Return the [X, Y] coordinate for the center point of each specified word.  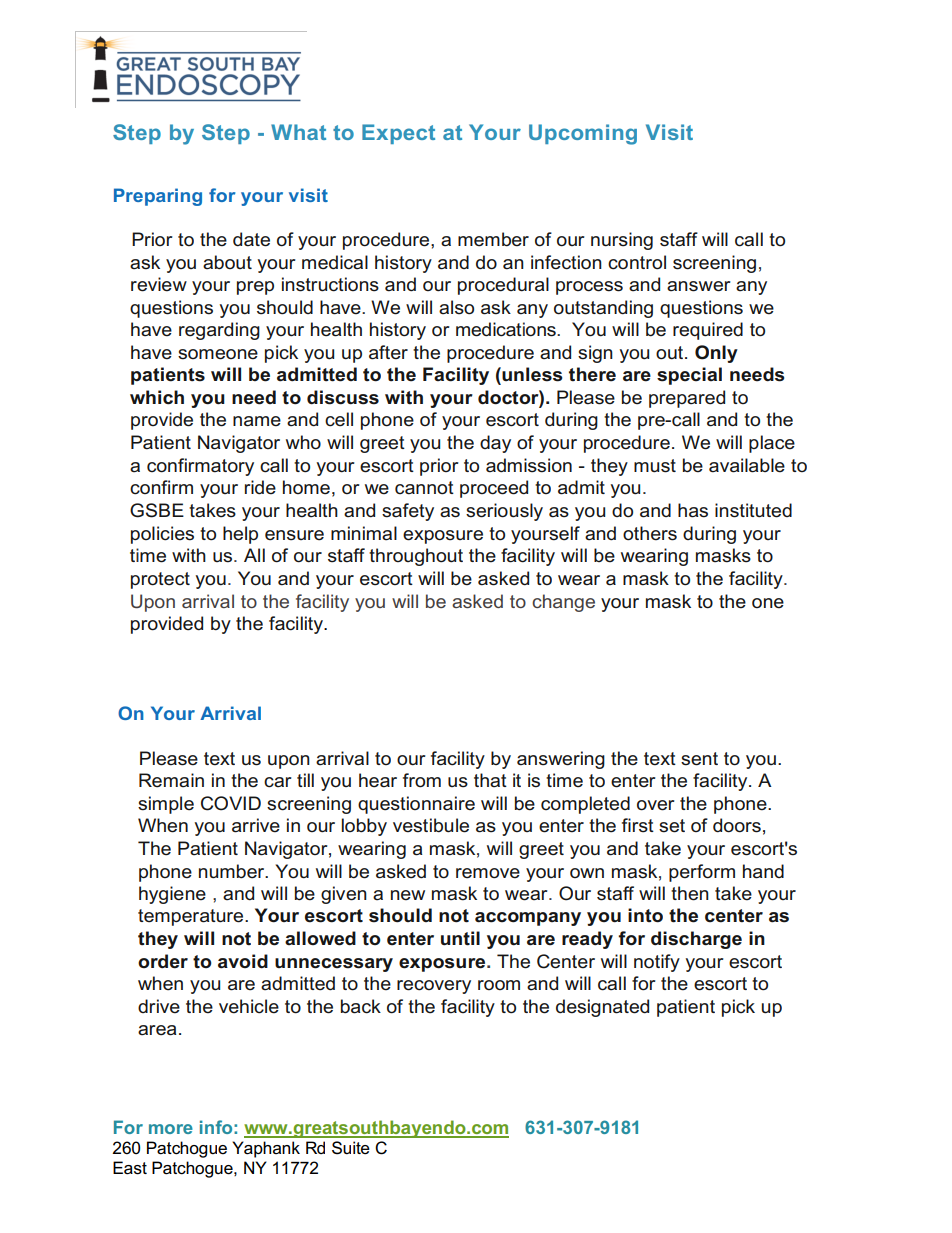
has [693, 510]
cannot [424, 488]
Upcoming [583, 134]
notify [657, 963]
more [171, 1129]
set [672, 826]
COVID [231, 803]
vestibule [431, 825]
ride [260, 487]
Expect [398, 134]
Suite [351, 1148]
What [298, 132]
